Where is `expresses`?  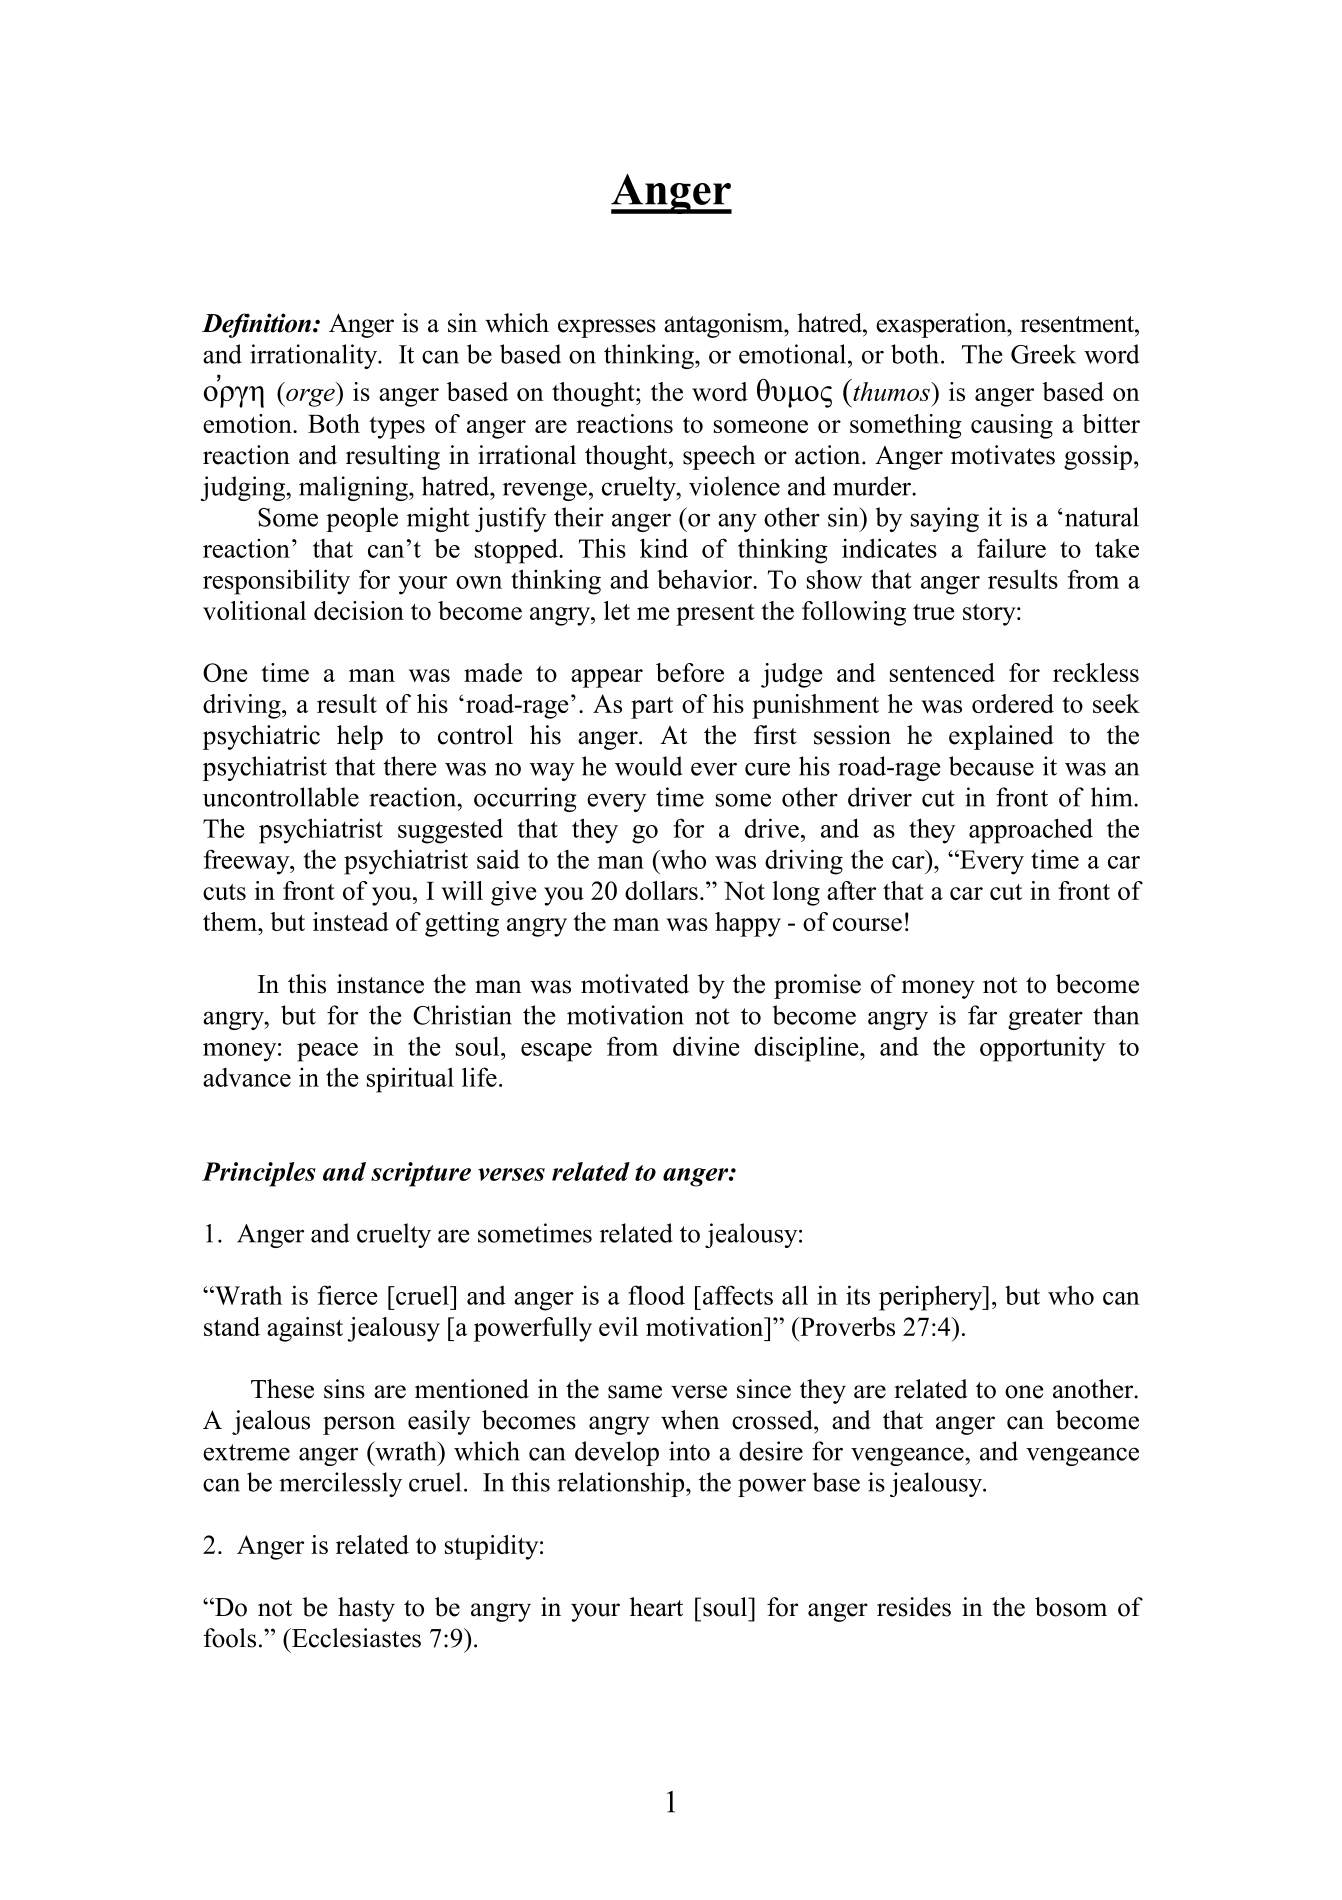
expresses is located at coordinates (607, 328).
